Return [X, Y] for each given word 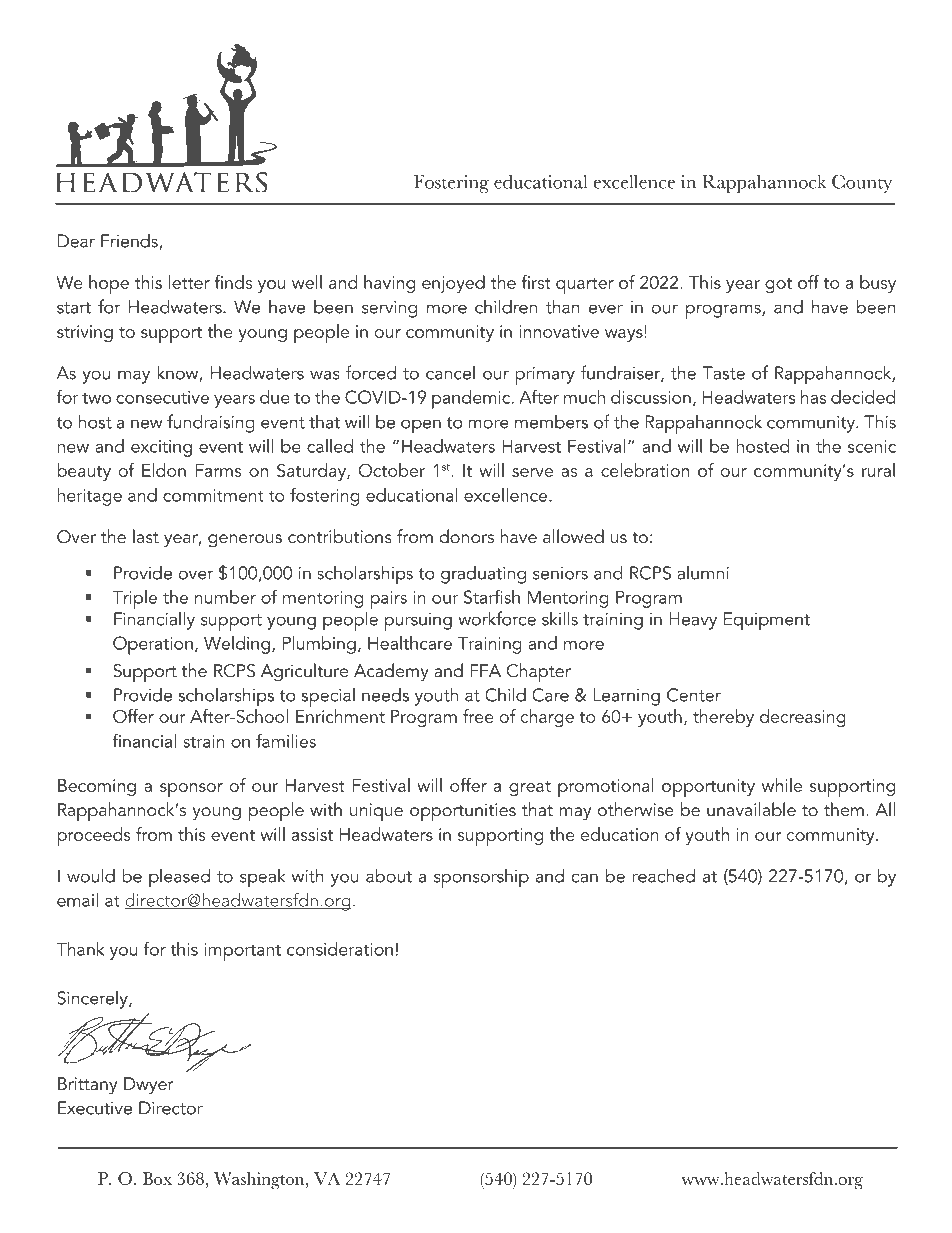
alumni [703, 572]
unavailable [751, 809]
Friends [129, 240]
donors [466, 536]
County [862, 183]
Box [157, 1178]
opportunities [463, 812]
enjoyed [453, 284]
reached [664, 875]
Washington [260, 1181]
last [146, 536]
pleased [179, 878]
